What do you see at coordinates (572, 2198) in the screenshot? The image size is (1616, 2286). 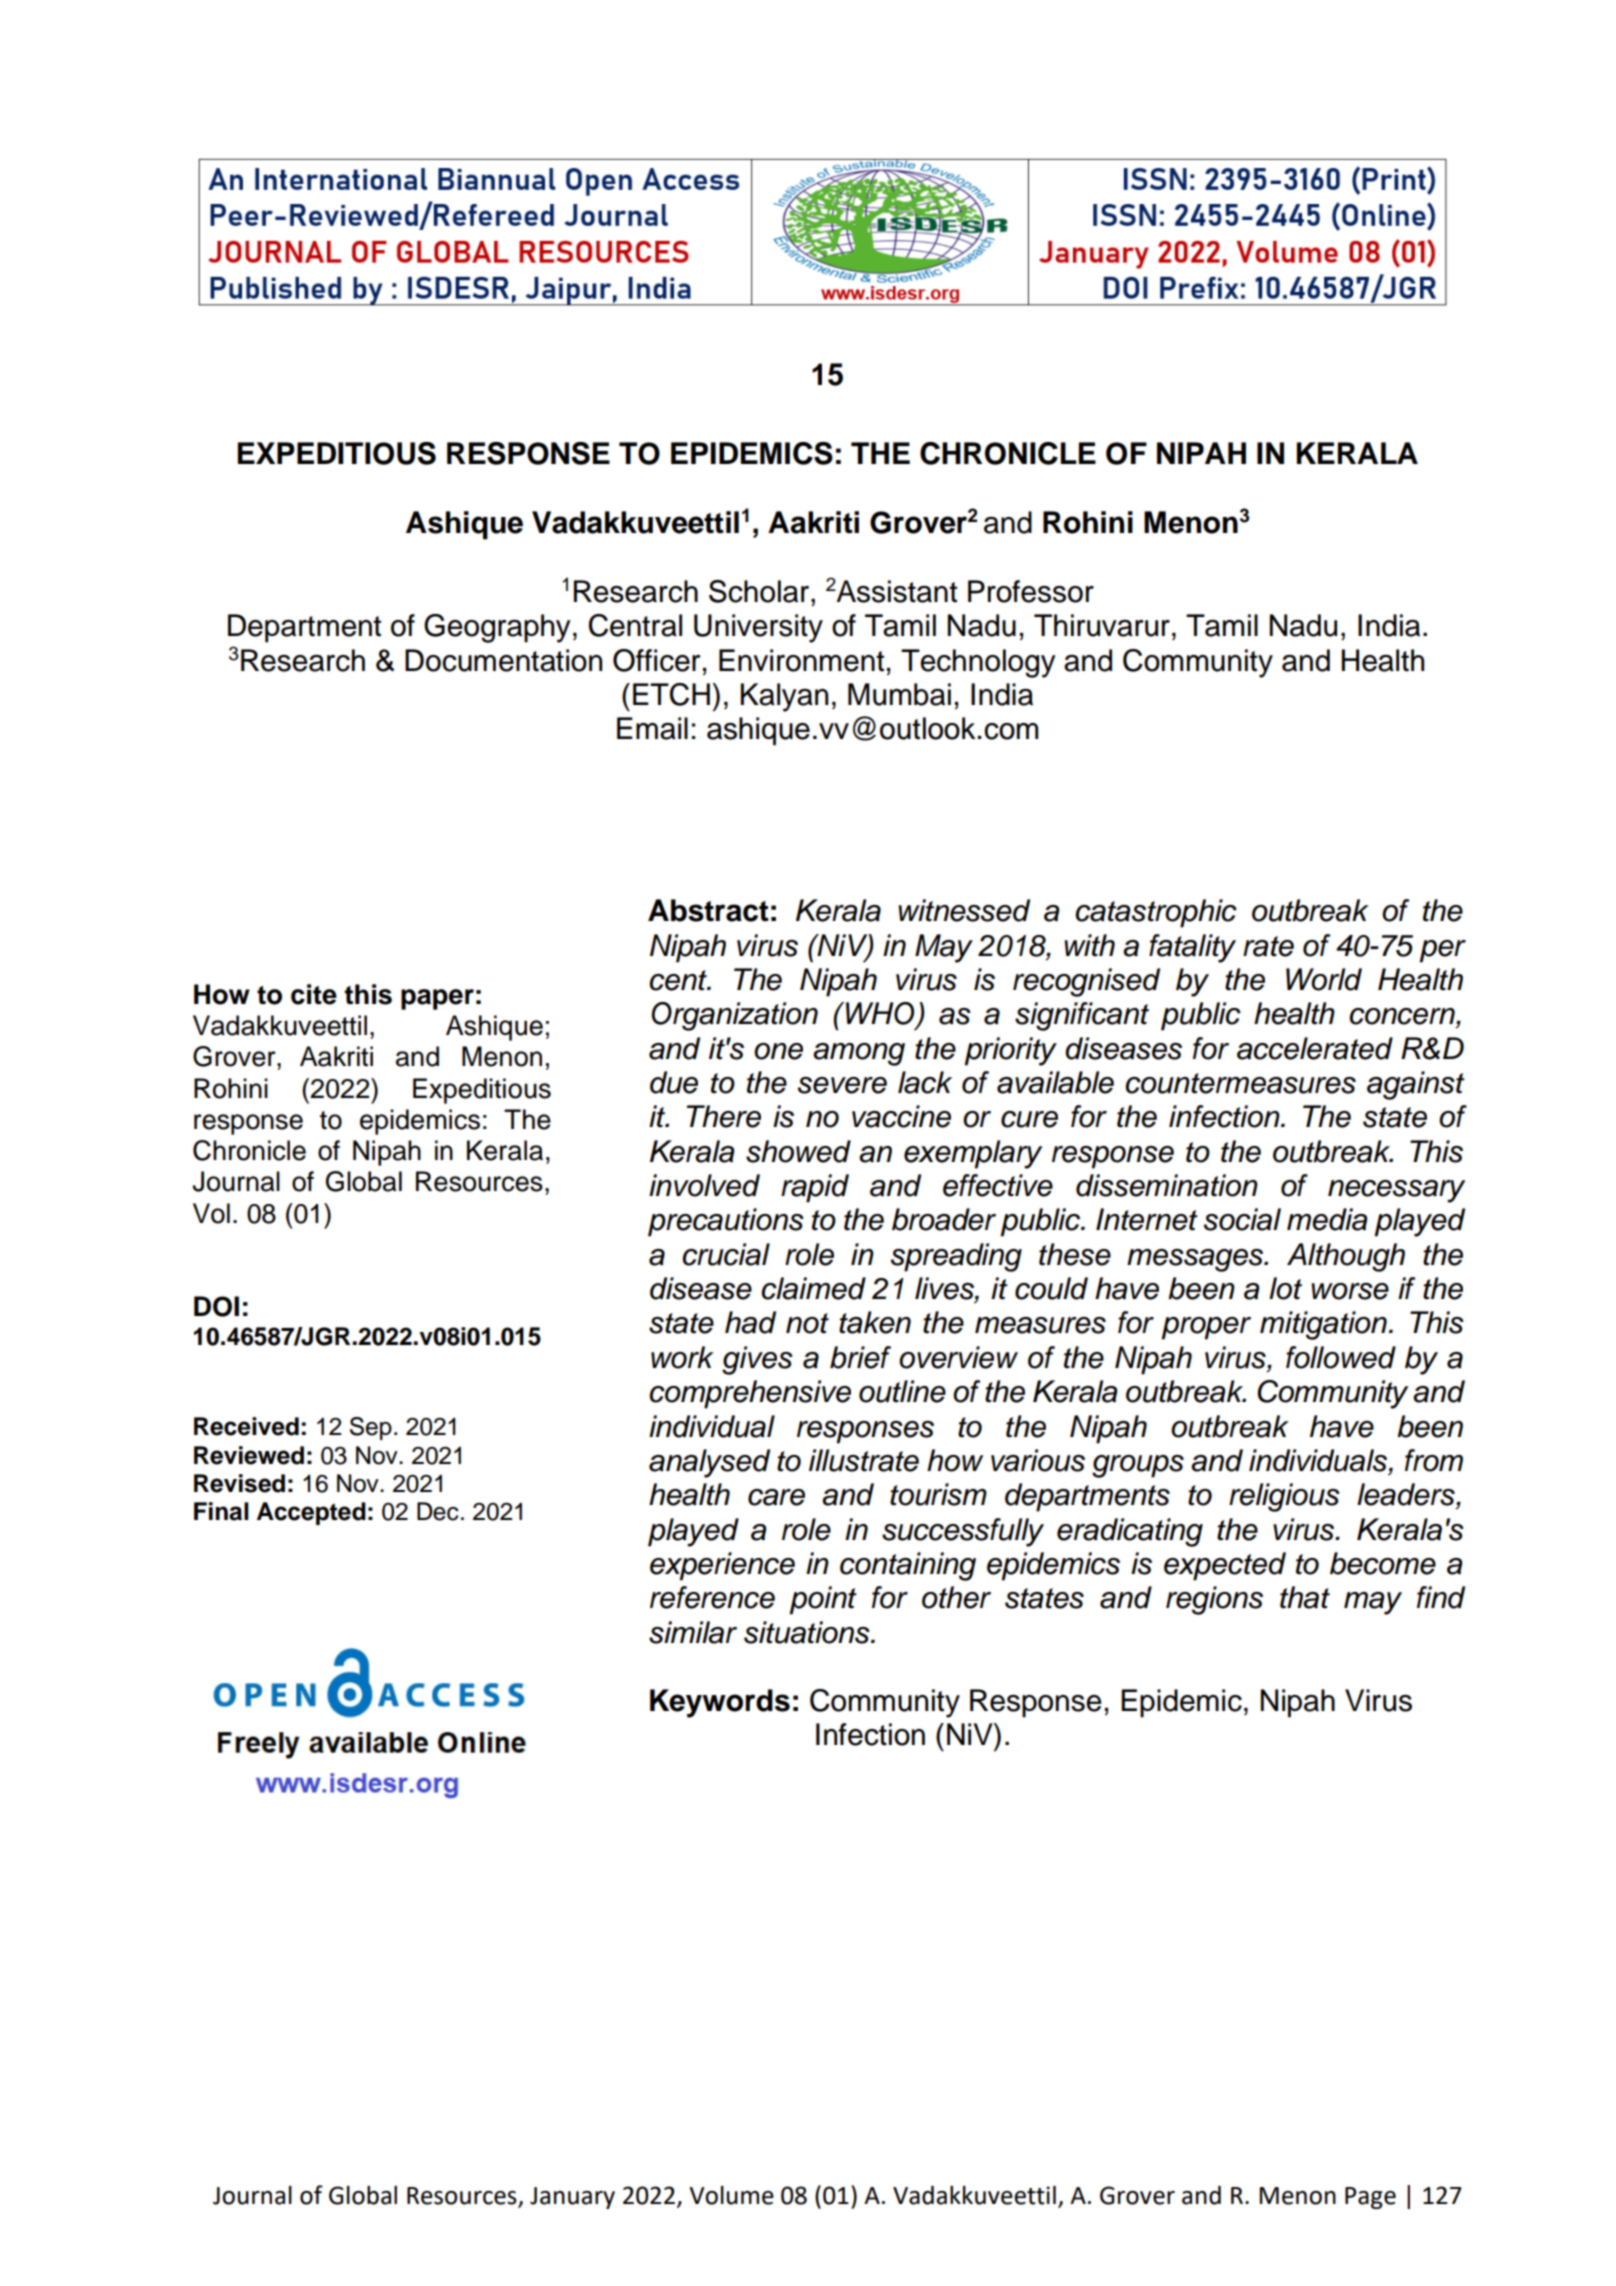 I see `January` at bounding box center [572, 2198].
